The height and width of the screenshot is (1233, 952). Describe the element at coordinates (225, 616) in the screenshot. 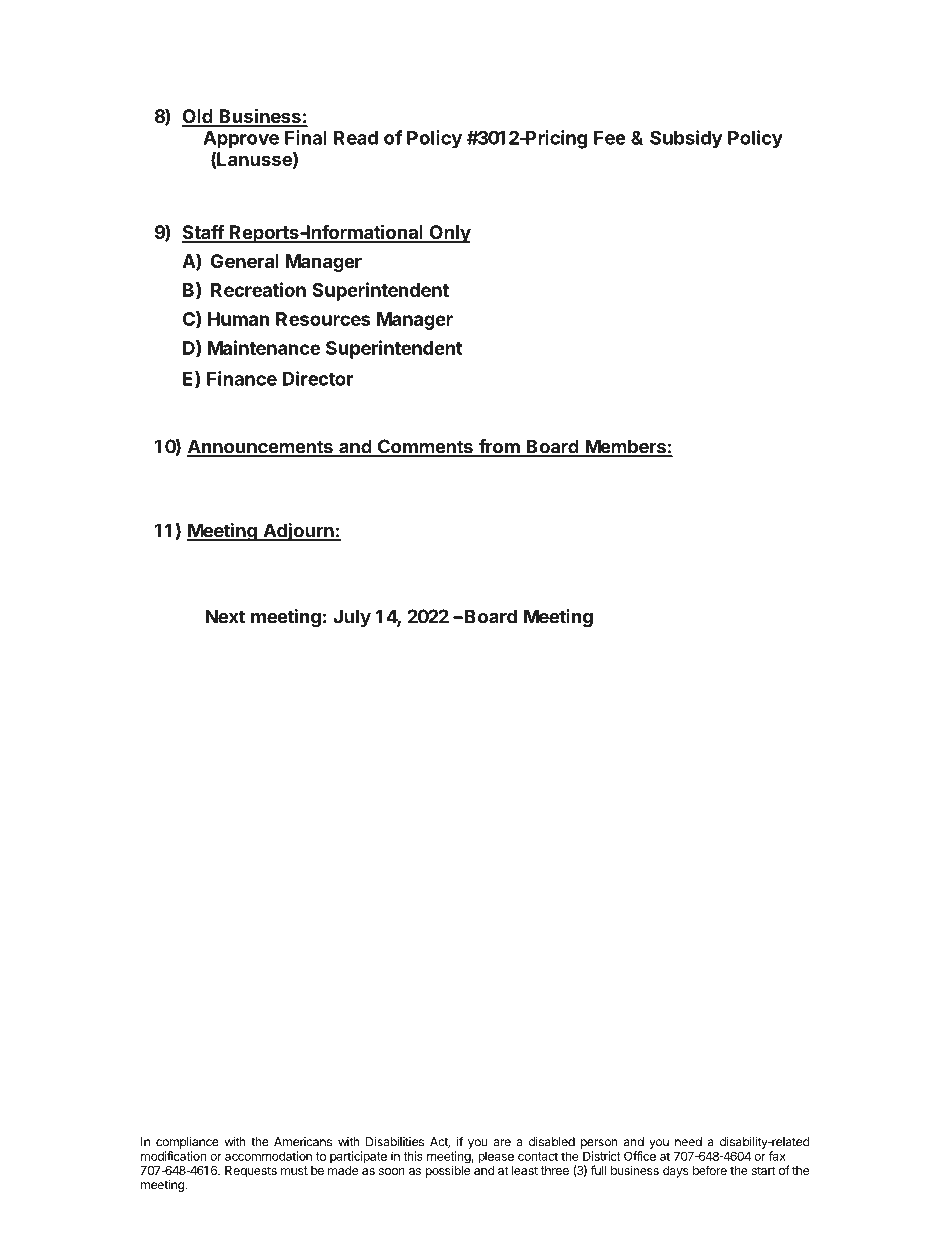

I see `Next` at that location.
